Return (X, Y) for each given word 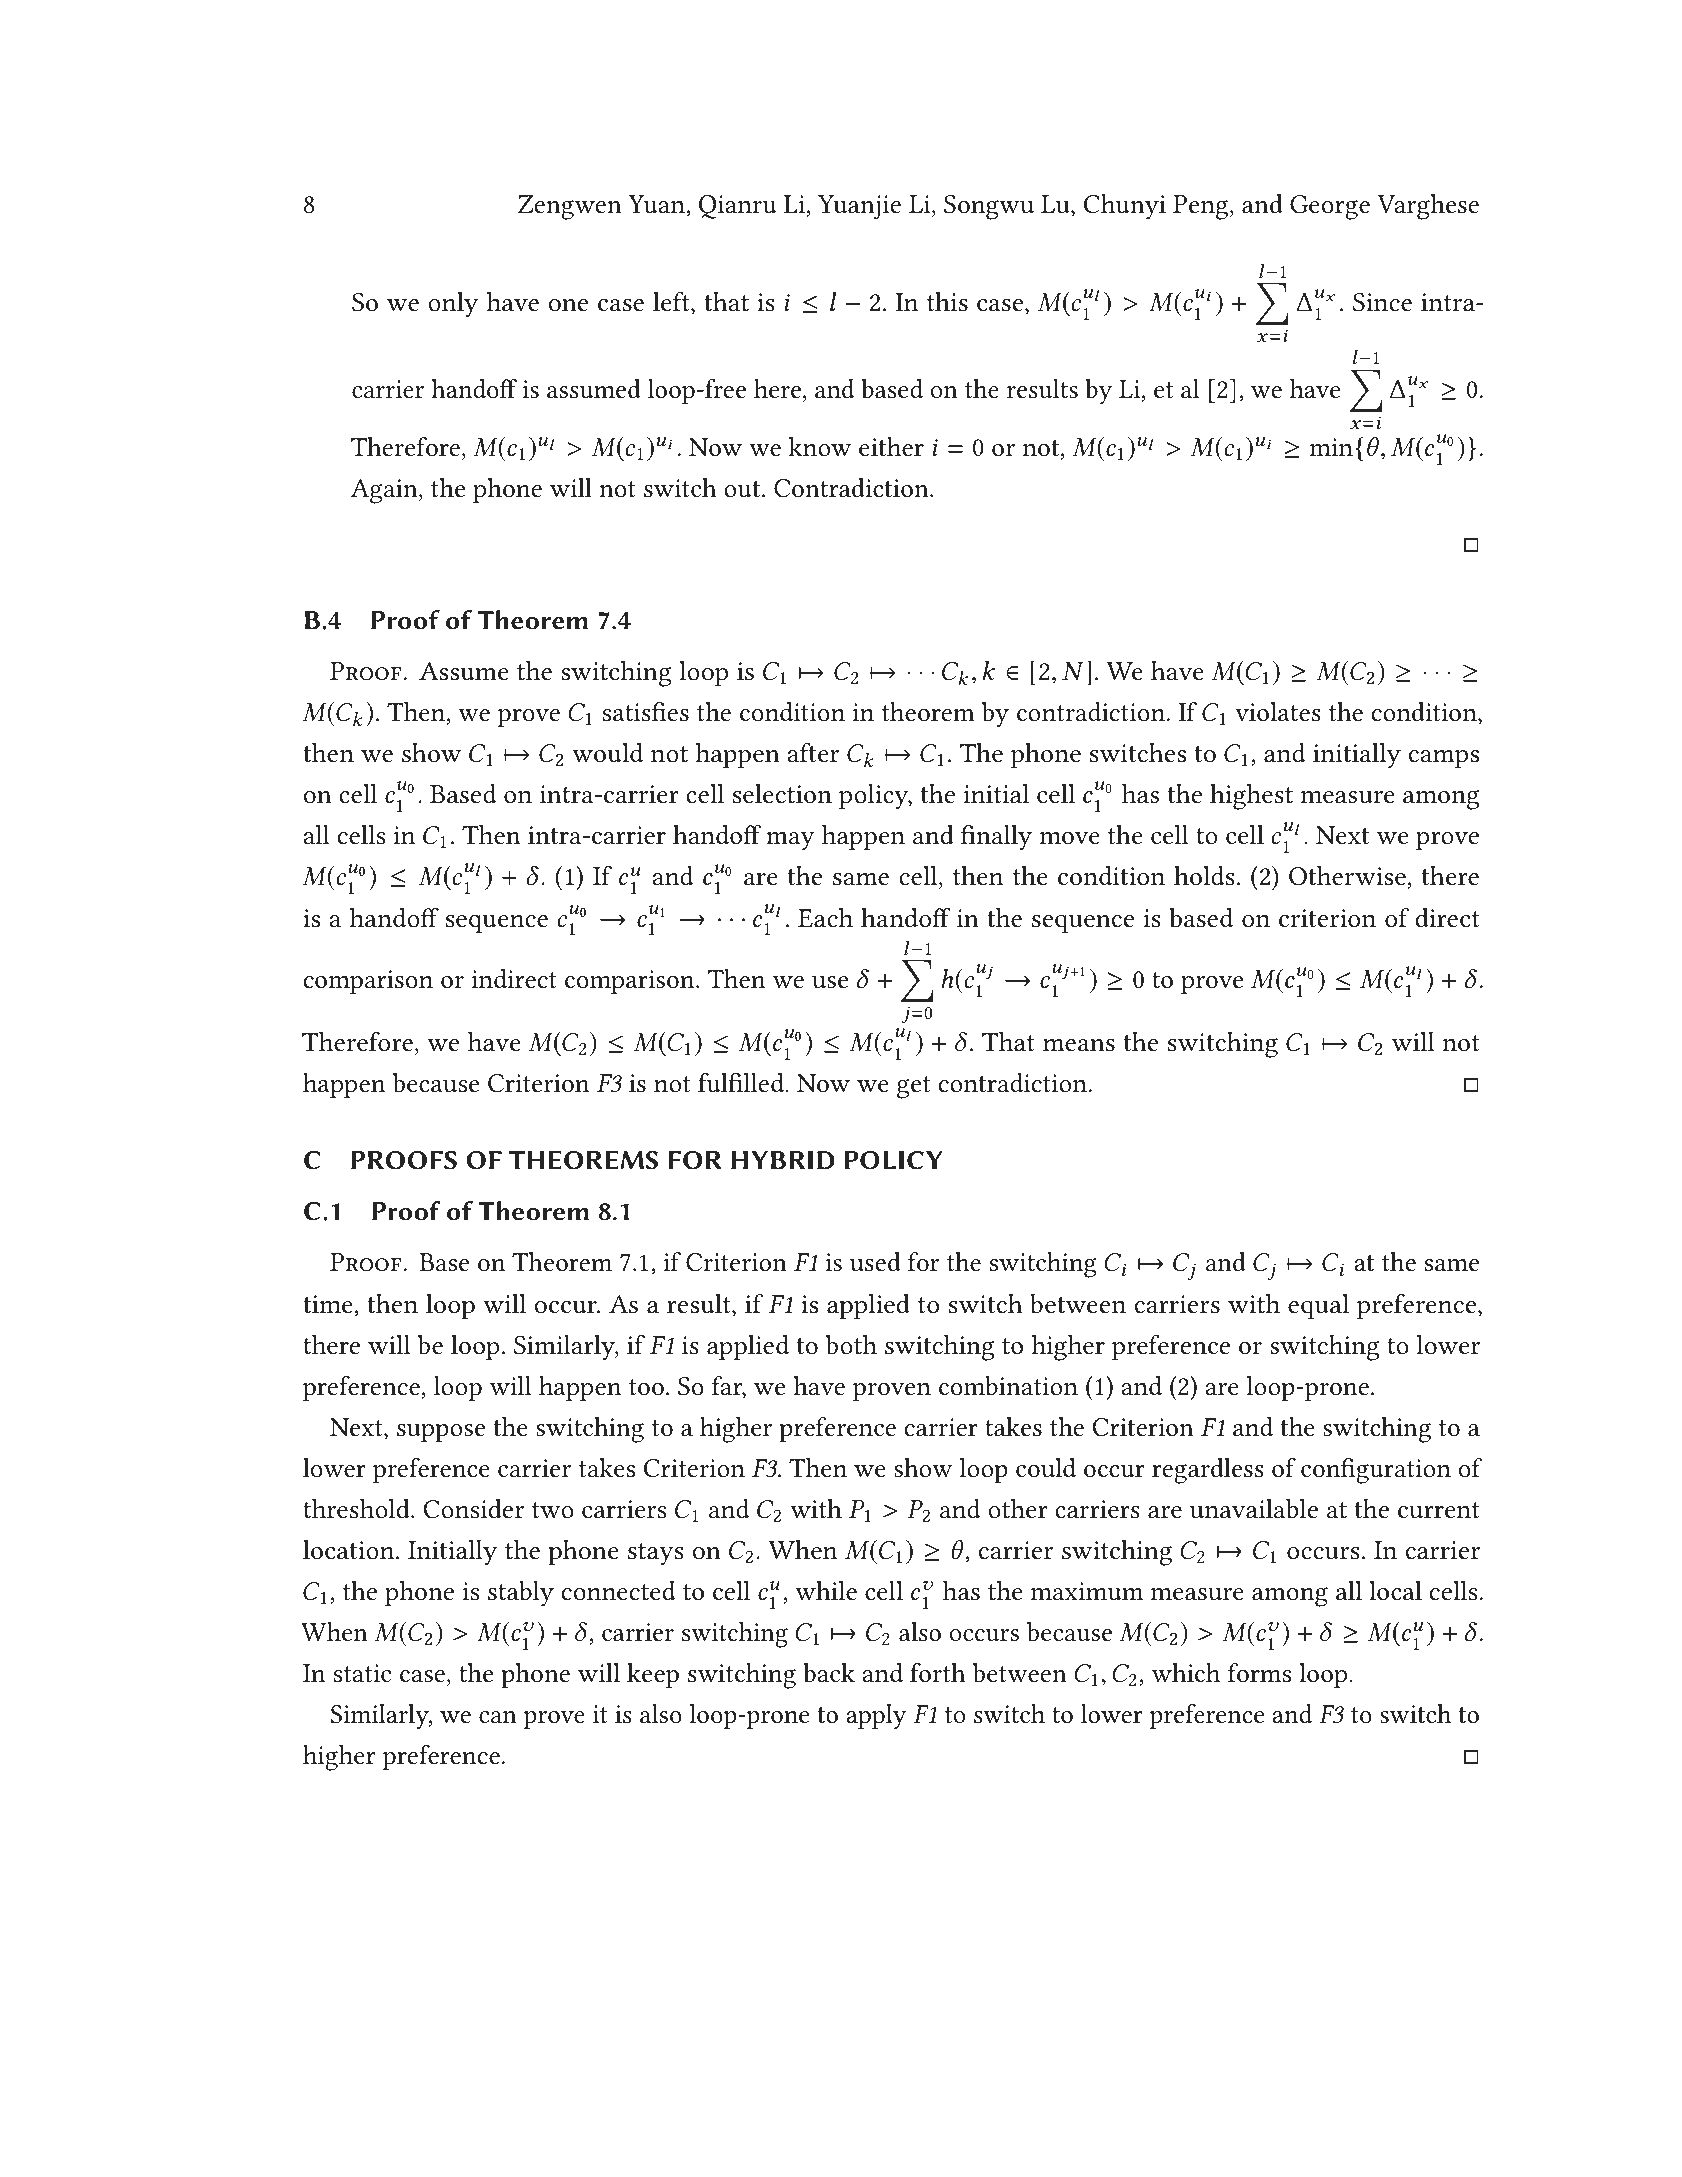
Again (385, 491)
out (743, 489)
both (851, 1345)
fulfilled (742, 1083)
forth (938, 1673)
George (1330, 207)
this (947, 302)
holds (1204, 876)
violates (1278, 712)
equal (1318, 1307)
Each (825, 918)
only (453, 305)
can (498, 1717)
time (329, 1304)
